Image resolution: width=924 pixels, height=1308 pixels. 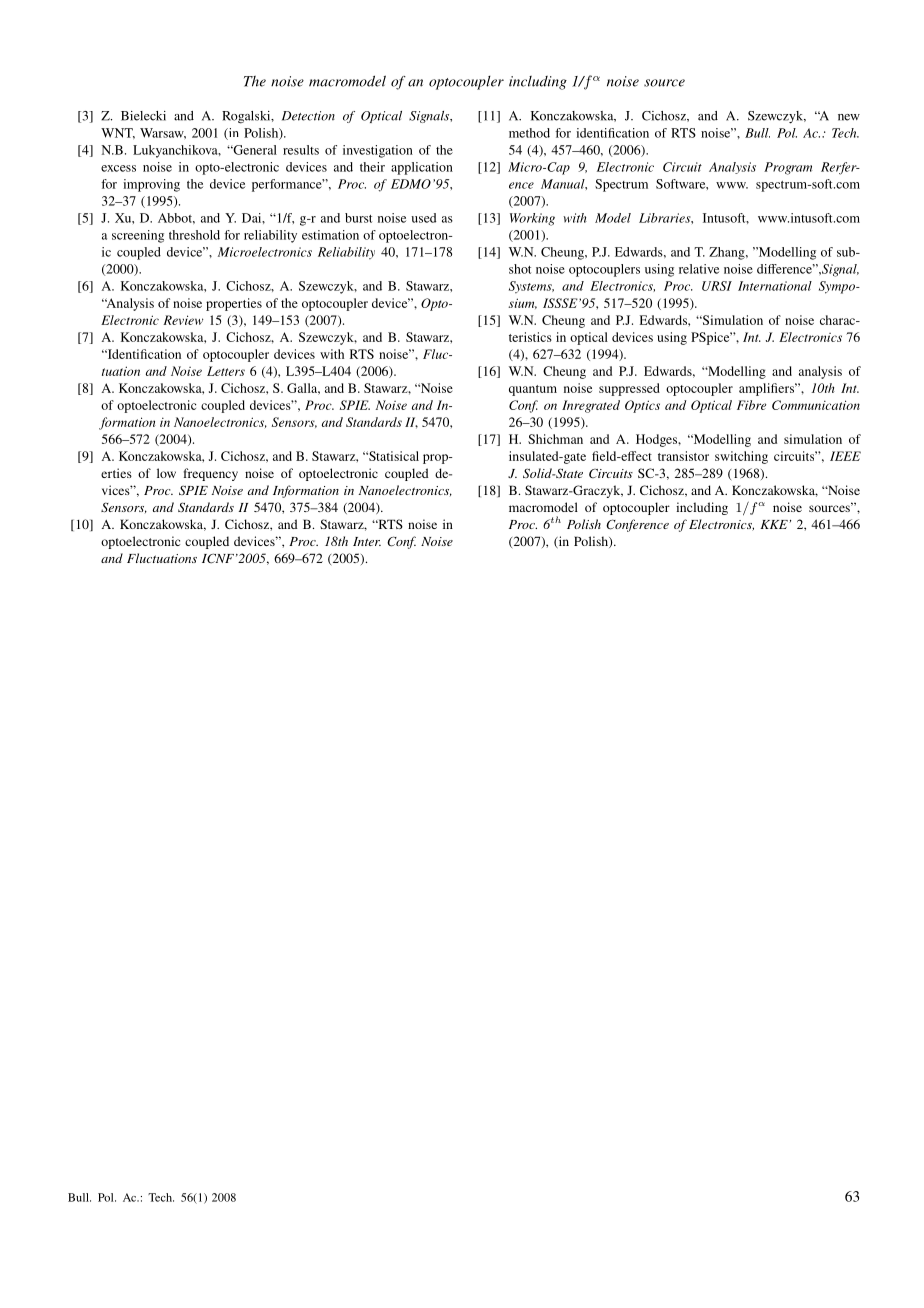 I want to click on transistor, so click(x=683, y=456).
